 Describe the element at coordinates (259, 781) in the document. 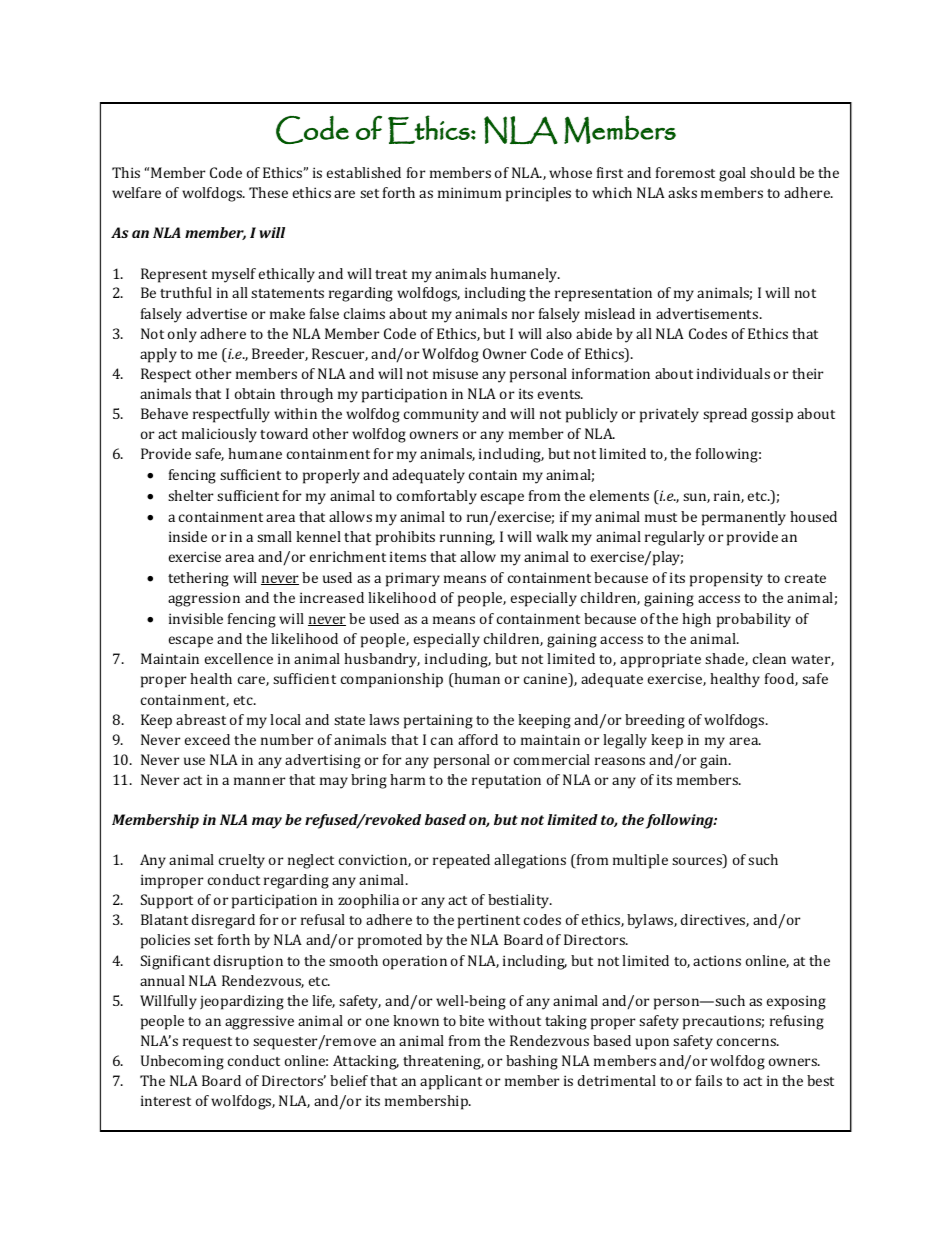

I see `manner` at that location.
